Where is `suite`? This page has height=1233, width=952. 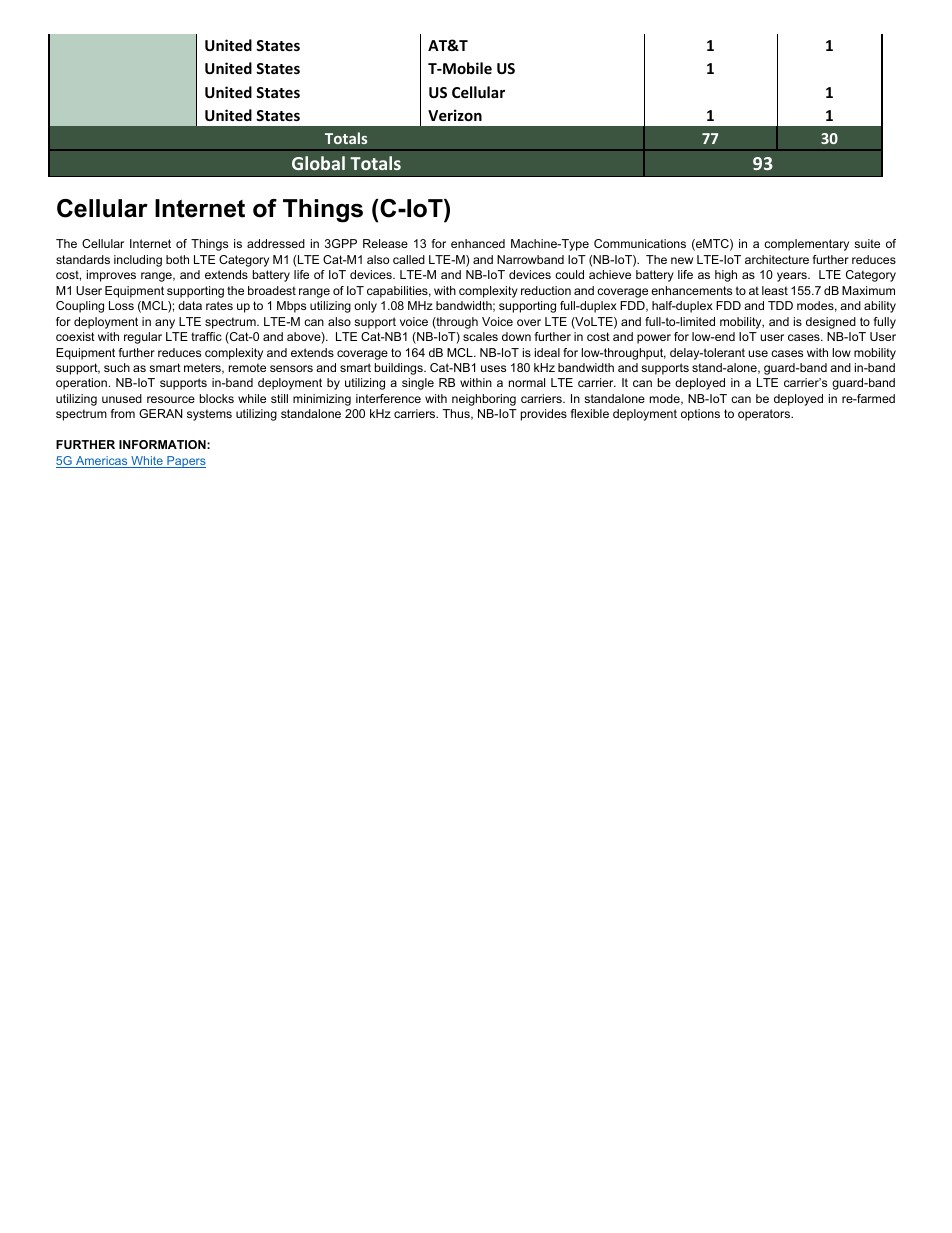
suite is located at coordinates (867, 243).
